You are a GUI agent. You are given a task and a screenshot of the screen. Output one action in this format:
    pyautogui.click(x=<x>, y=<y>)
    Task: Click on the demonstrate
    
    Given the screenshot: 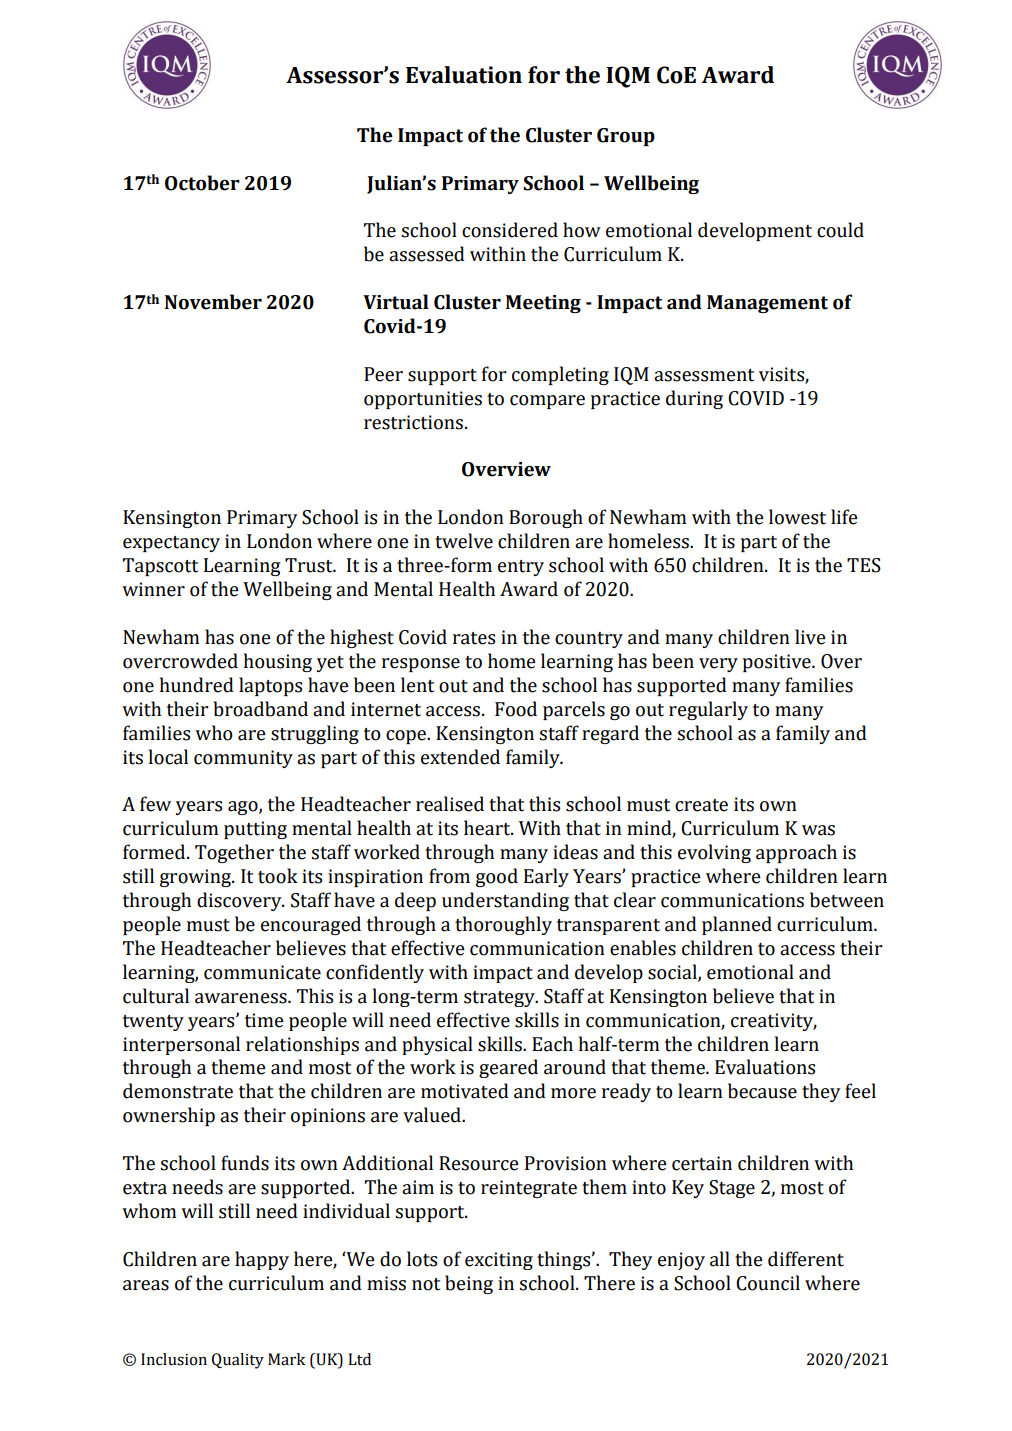 What is the action you would take?
    pyautogui.click(x=178, y=1091)
